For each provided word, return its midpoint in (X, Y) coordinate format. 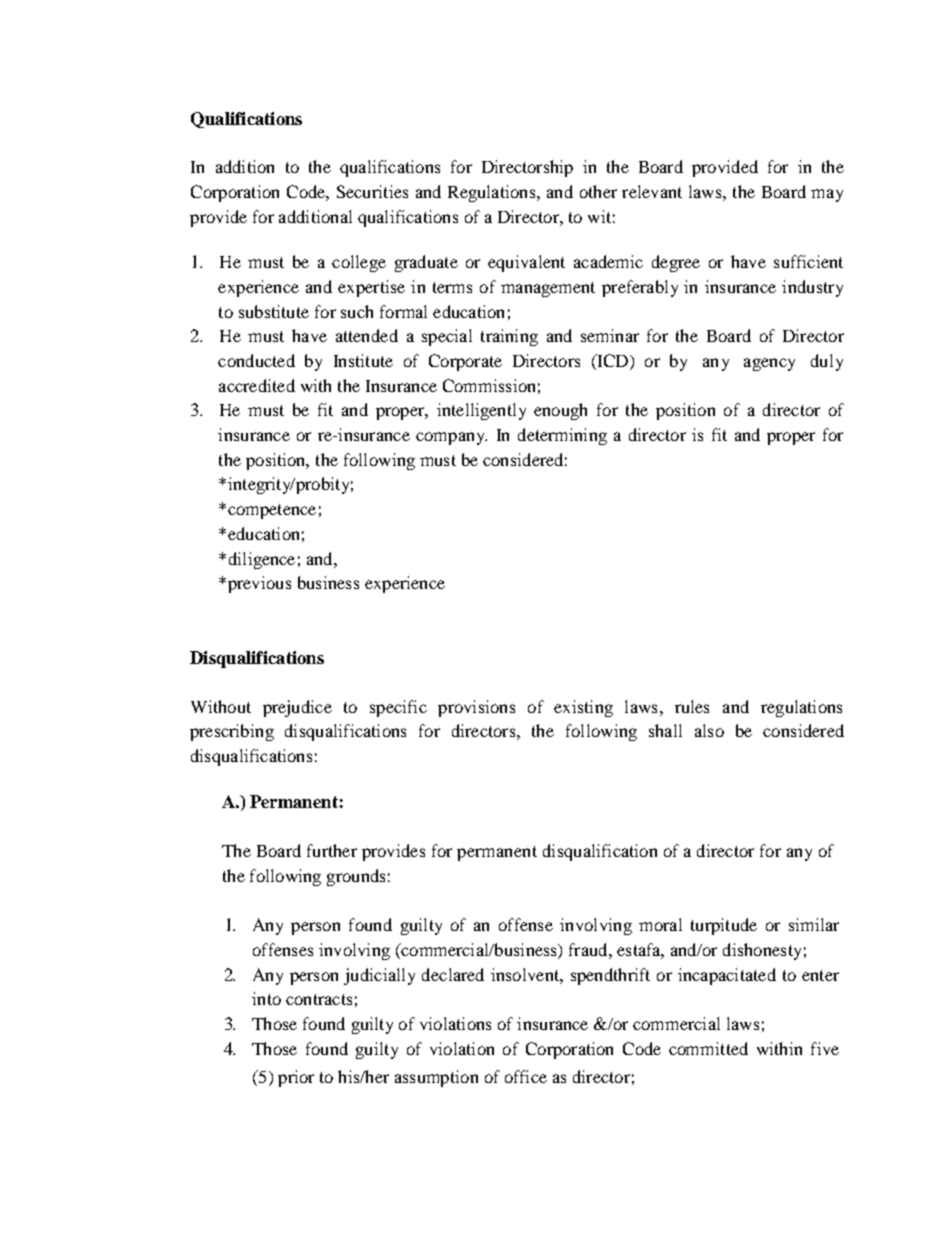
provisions (476, 708)
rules (692, 706)
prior (296, 1078)
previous (258, 584)
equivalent (526, 263)
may (827, 195)
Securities (372, 191)
